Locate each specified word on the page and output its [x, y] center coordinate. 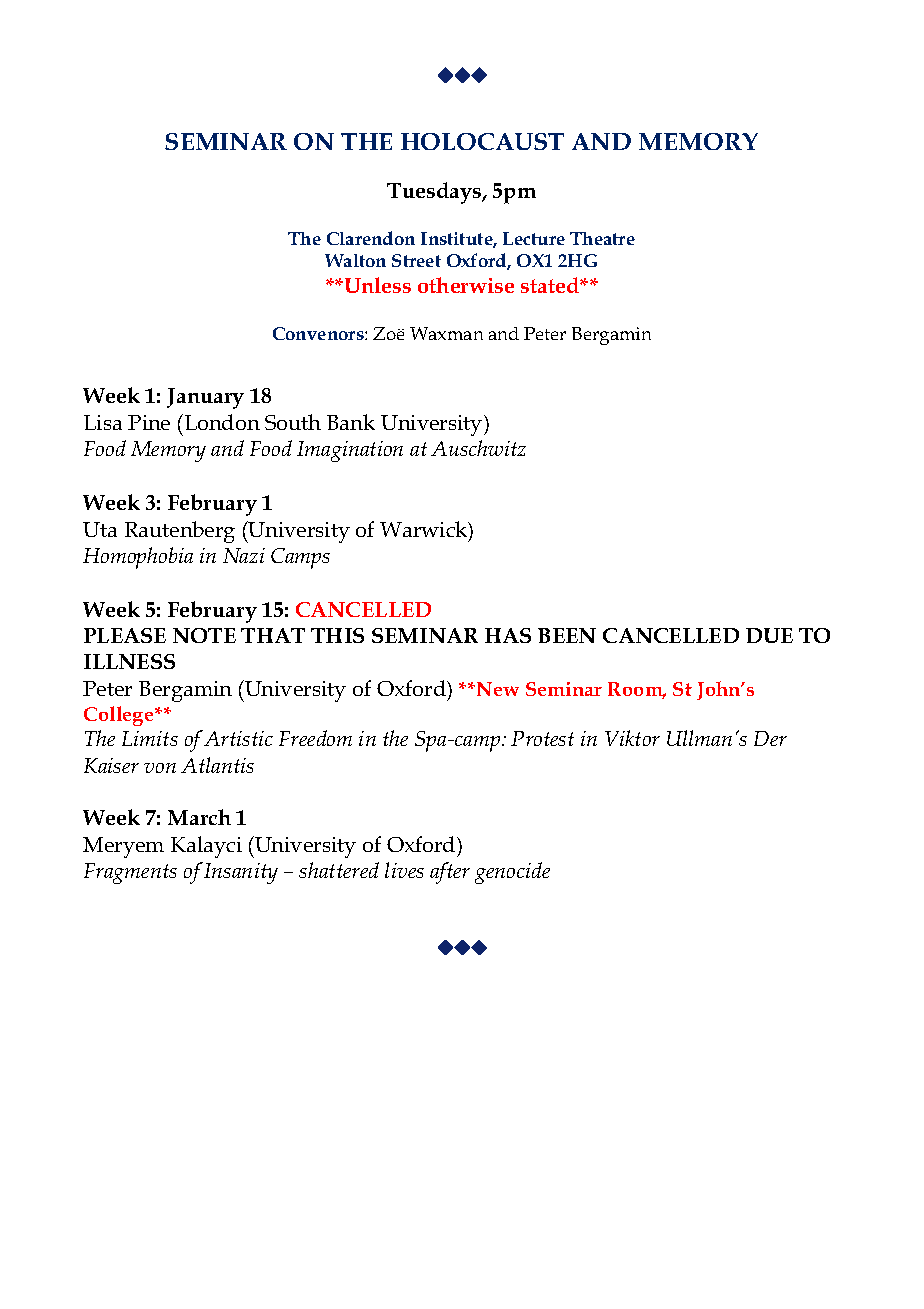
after [450, 873]
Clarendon [371, 238]
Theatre [602, 238]
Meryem [123, 847]
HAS [508, 635]
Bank [351, 422]
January [205, 398]
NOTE [204, 635]
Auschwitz [478, 448]
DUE [769, 635]
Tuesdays [435, 193]
